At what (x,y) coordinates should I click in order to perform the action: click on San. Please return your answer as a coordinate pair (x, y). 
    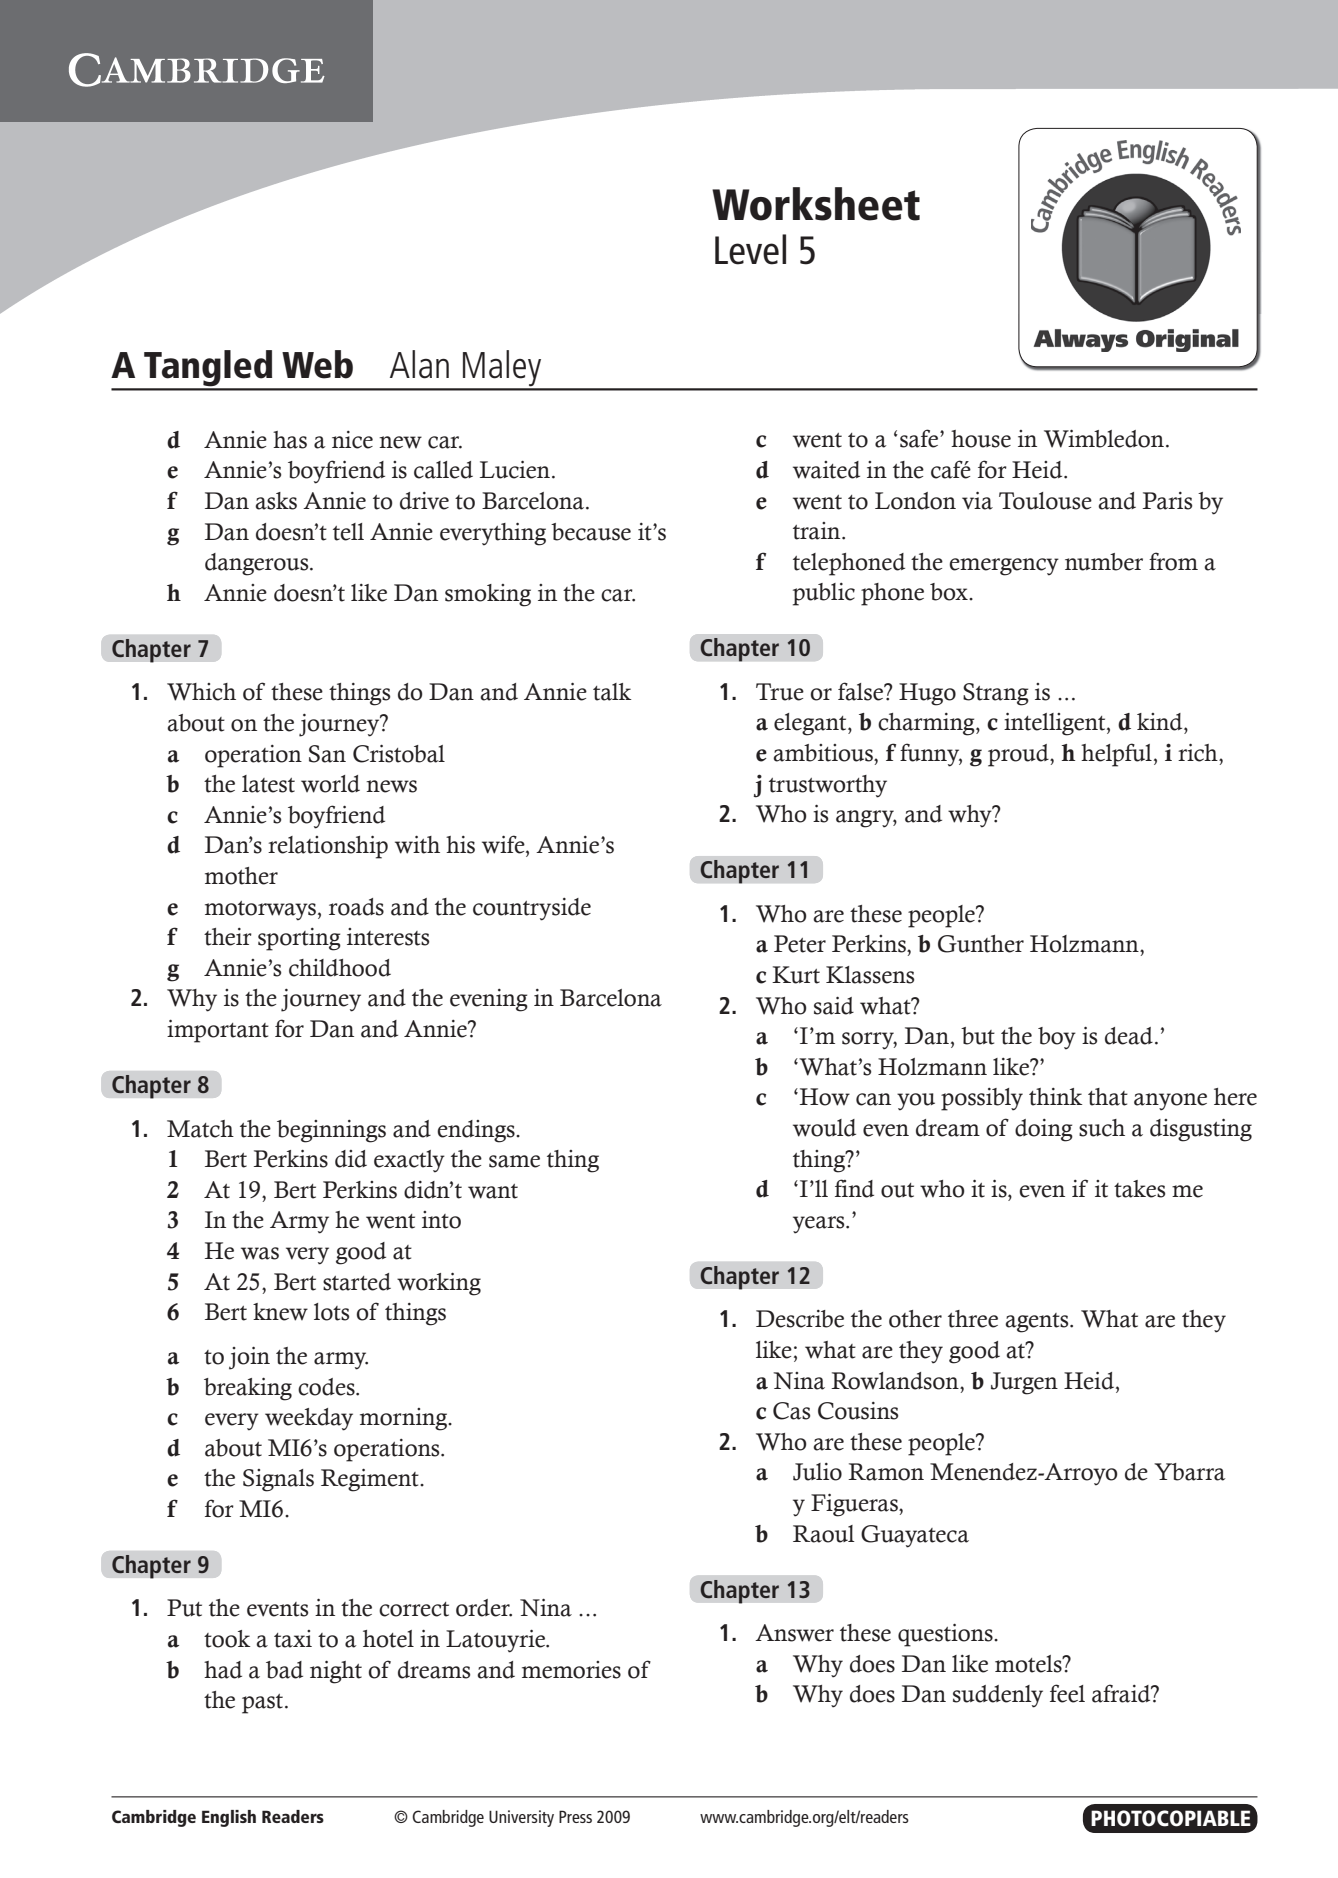
    Looking at the image, I should click on (327, 754).
